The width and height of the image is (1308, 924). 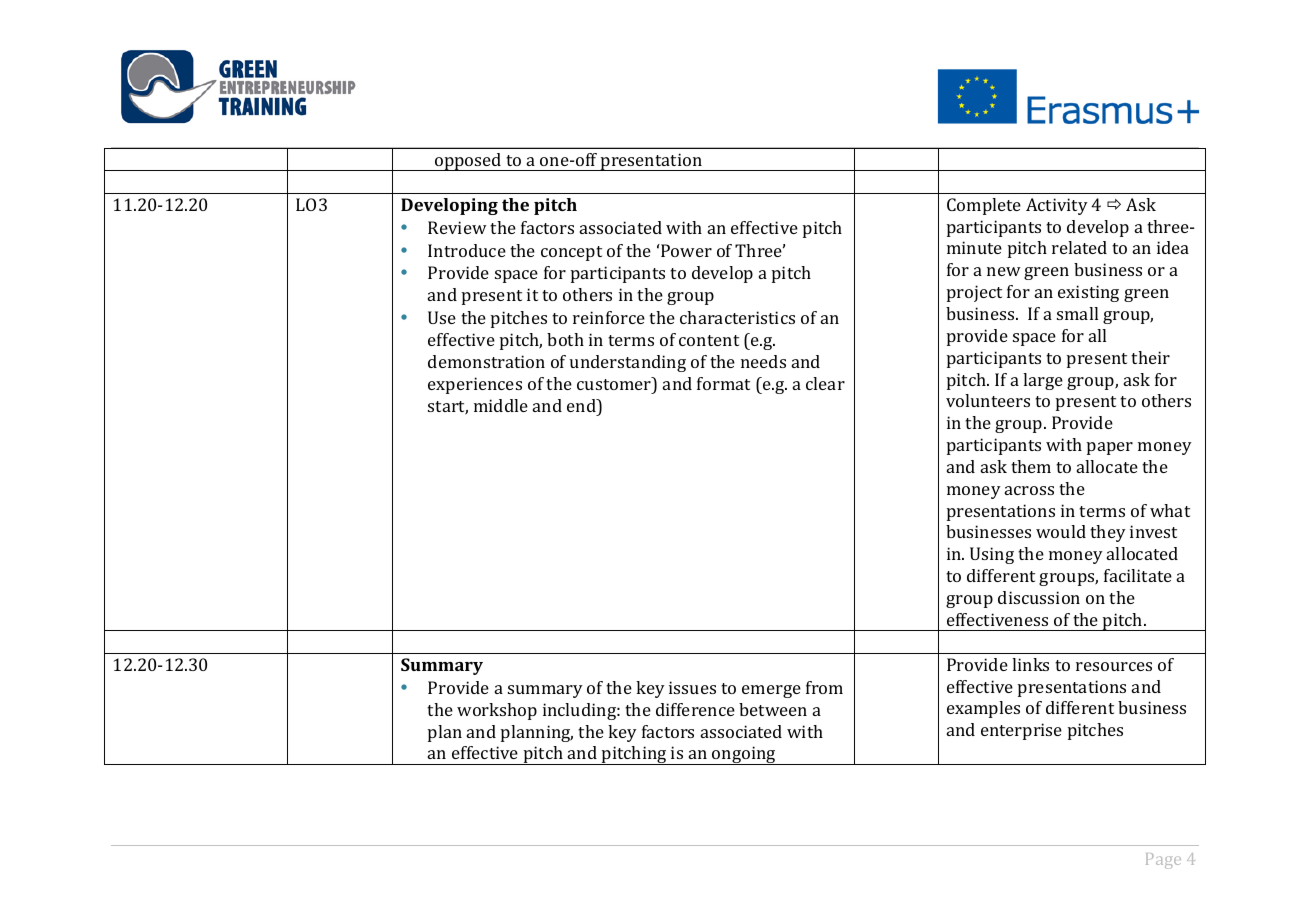 What do you see at coordinates (501, 405) in the image?
I see `middle` at bounding box center [501, 405].
